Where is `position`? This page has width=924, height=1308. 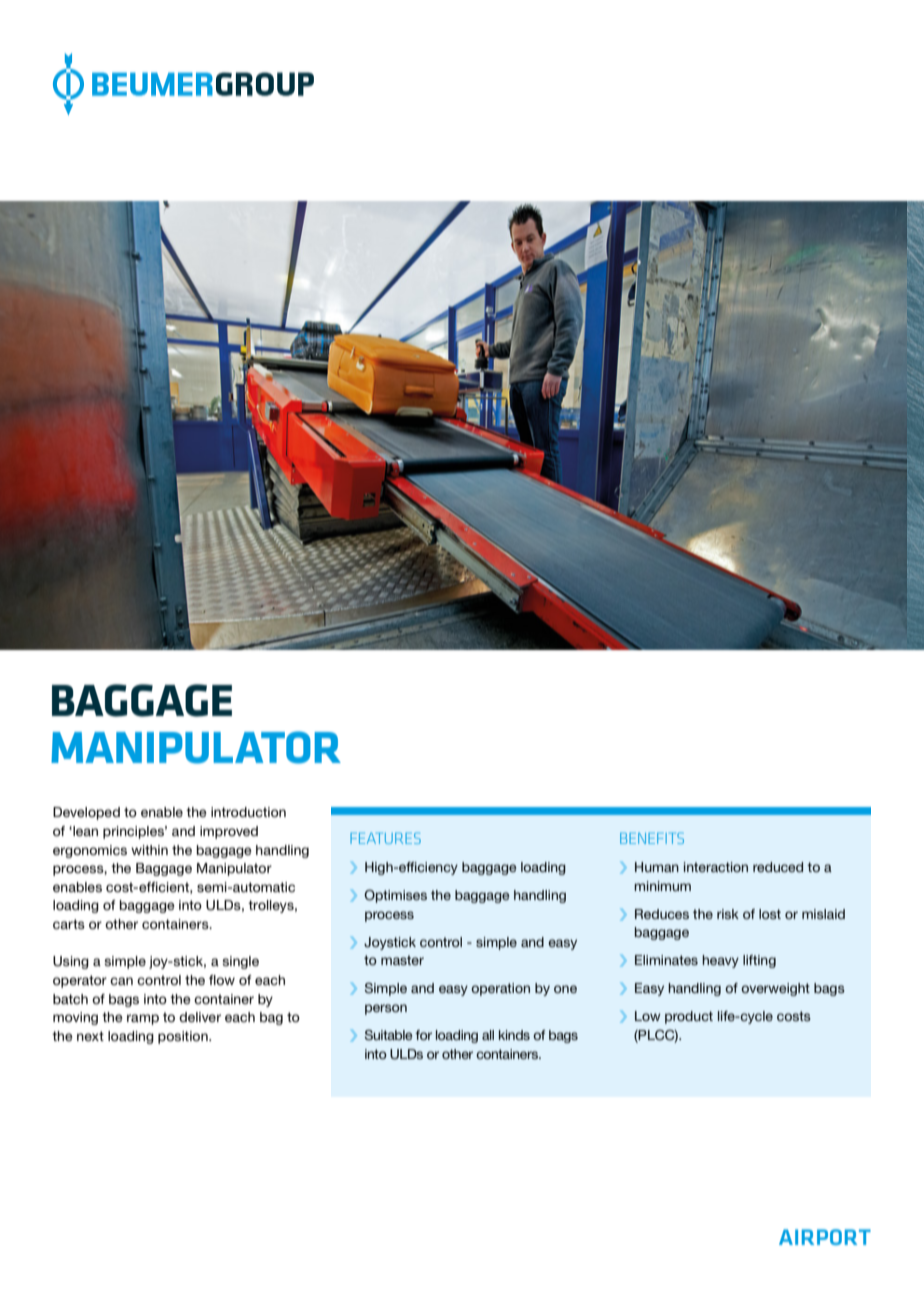 position is located at coordinates (184, 1037).
